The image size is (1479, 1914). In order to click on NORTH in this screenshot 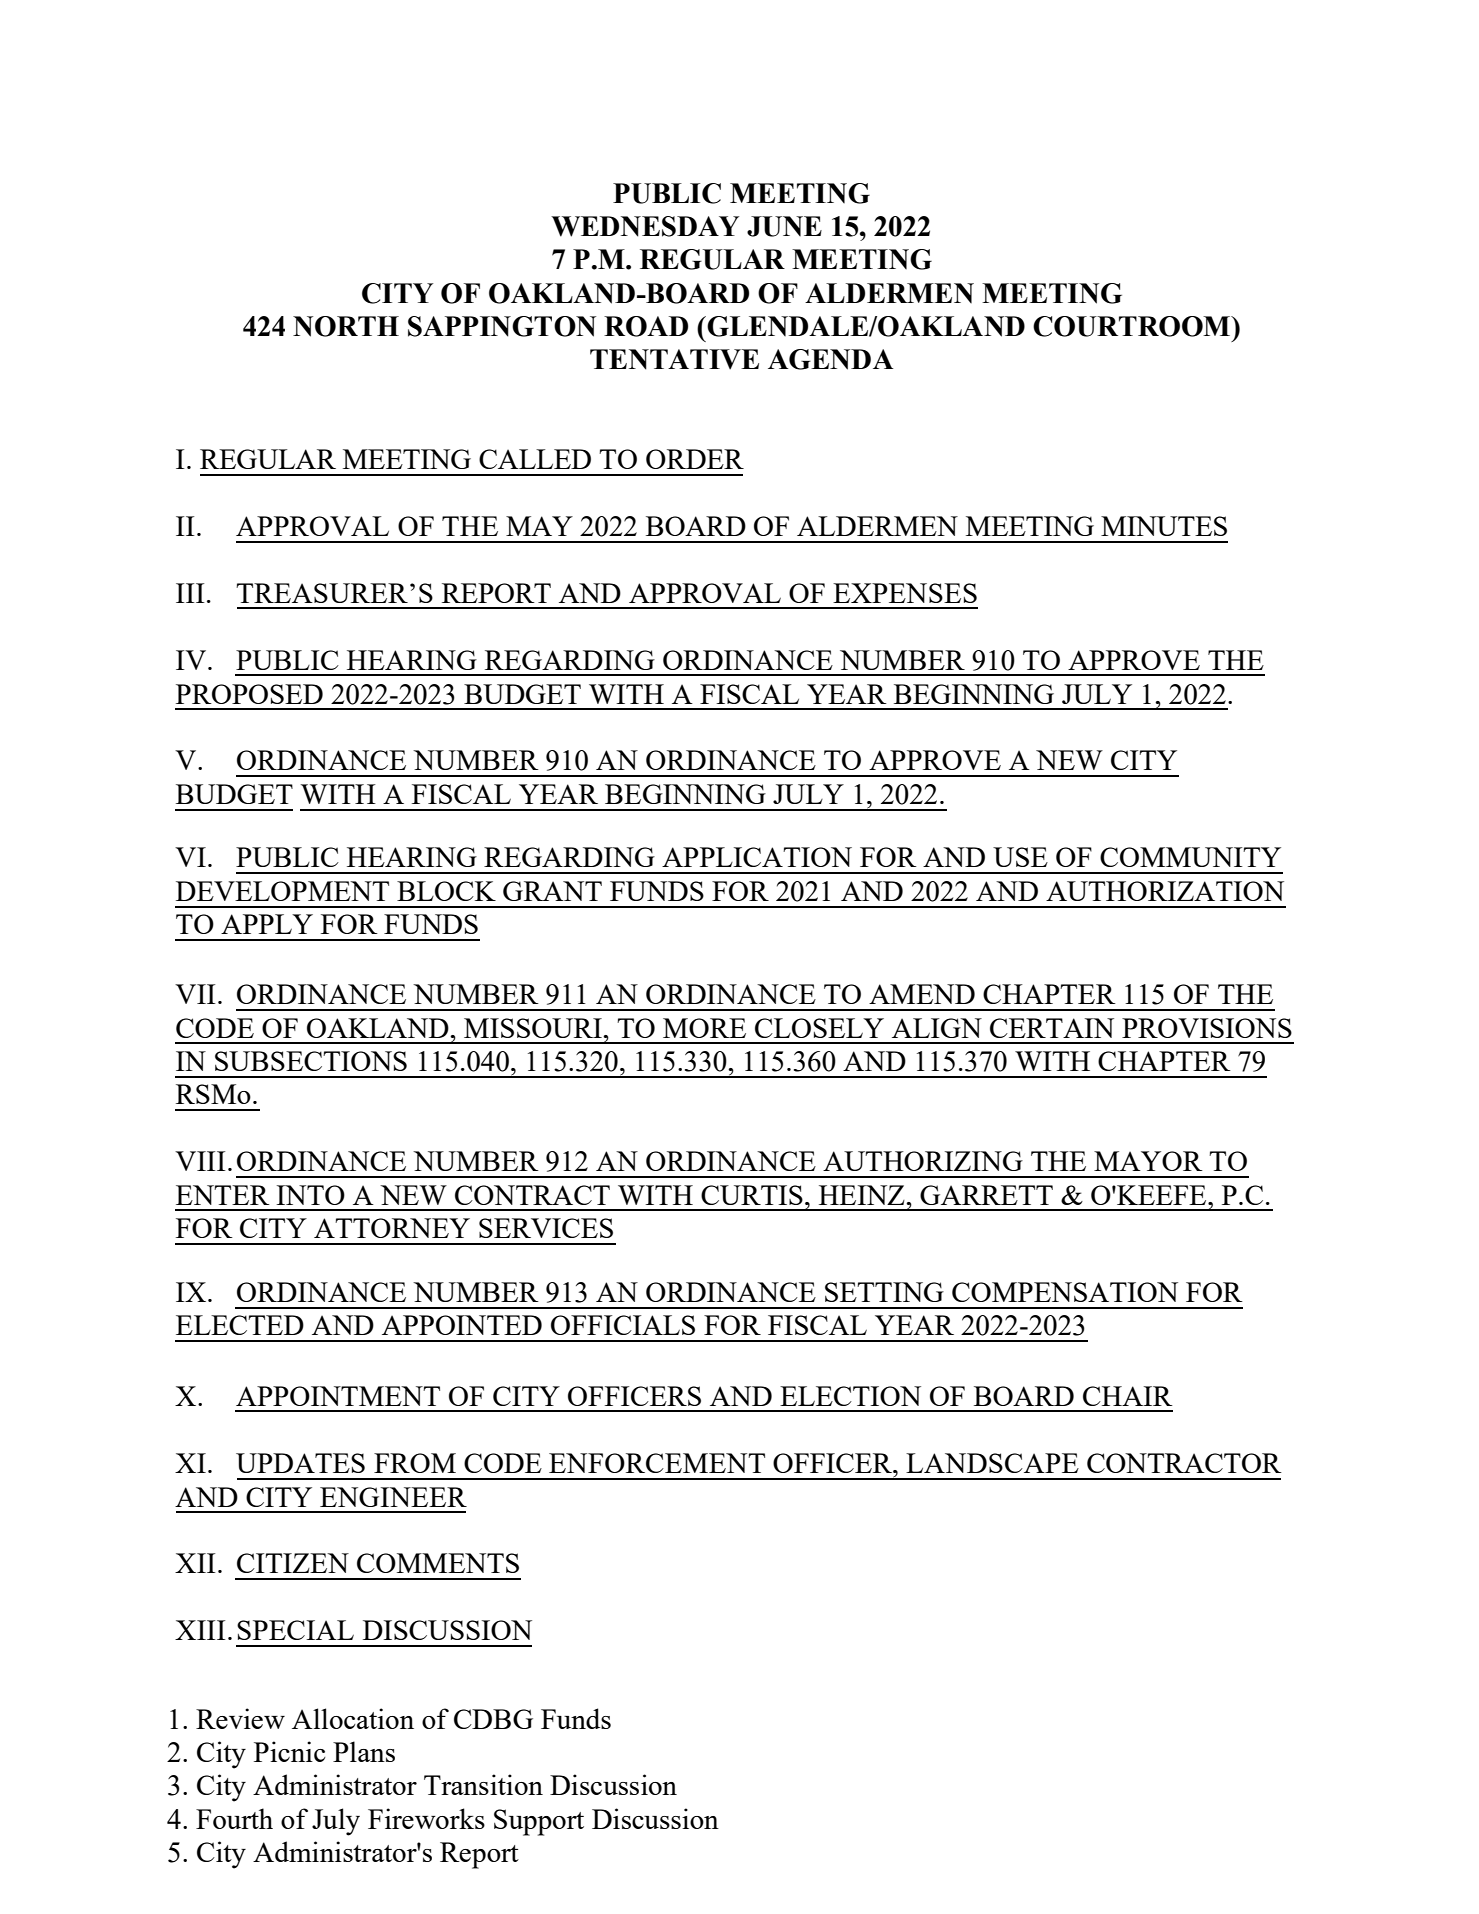, I will do `click(346, 326)`.
